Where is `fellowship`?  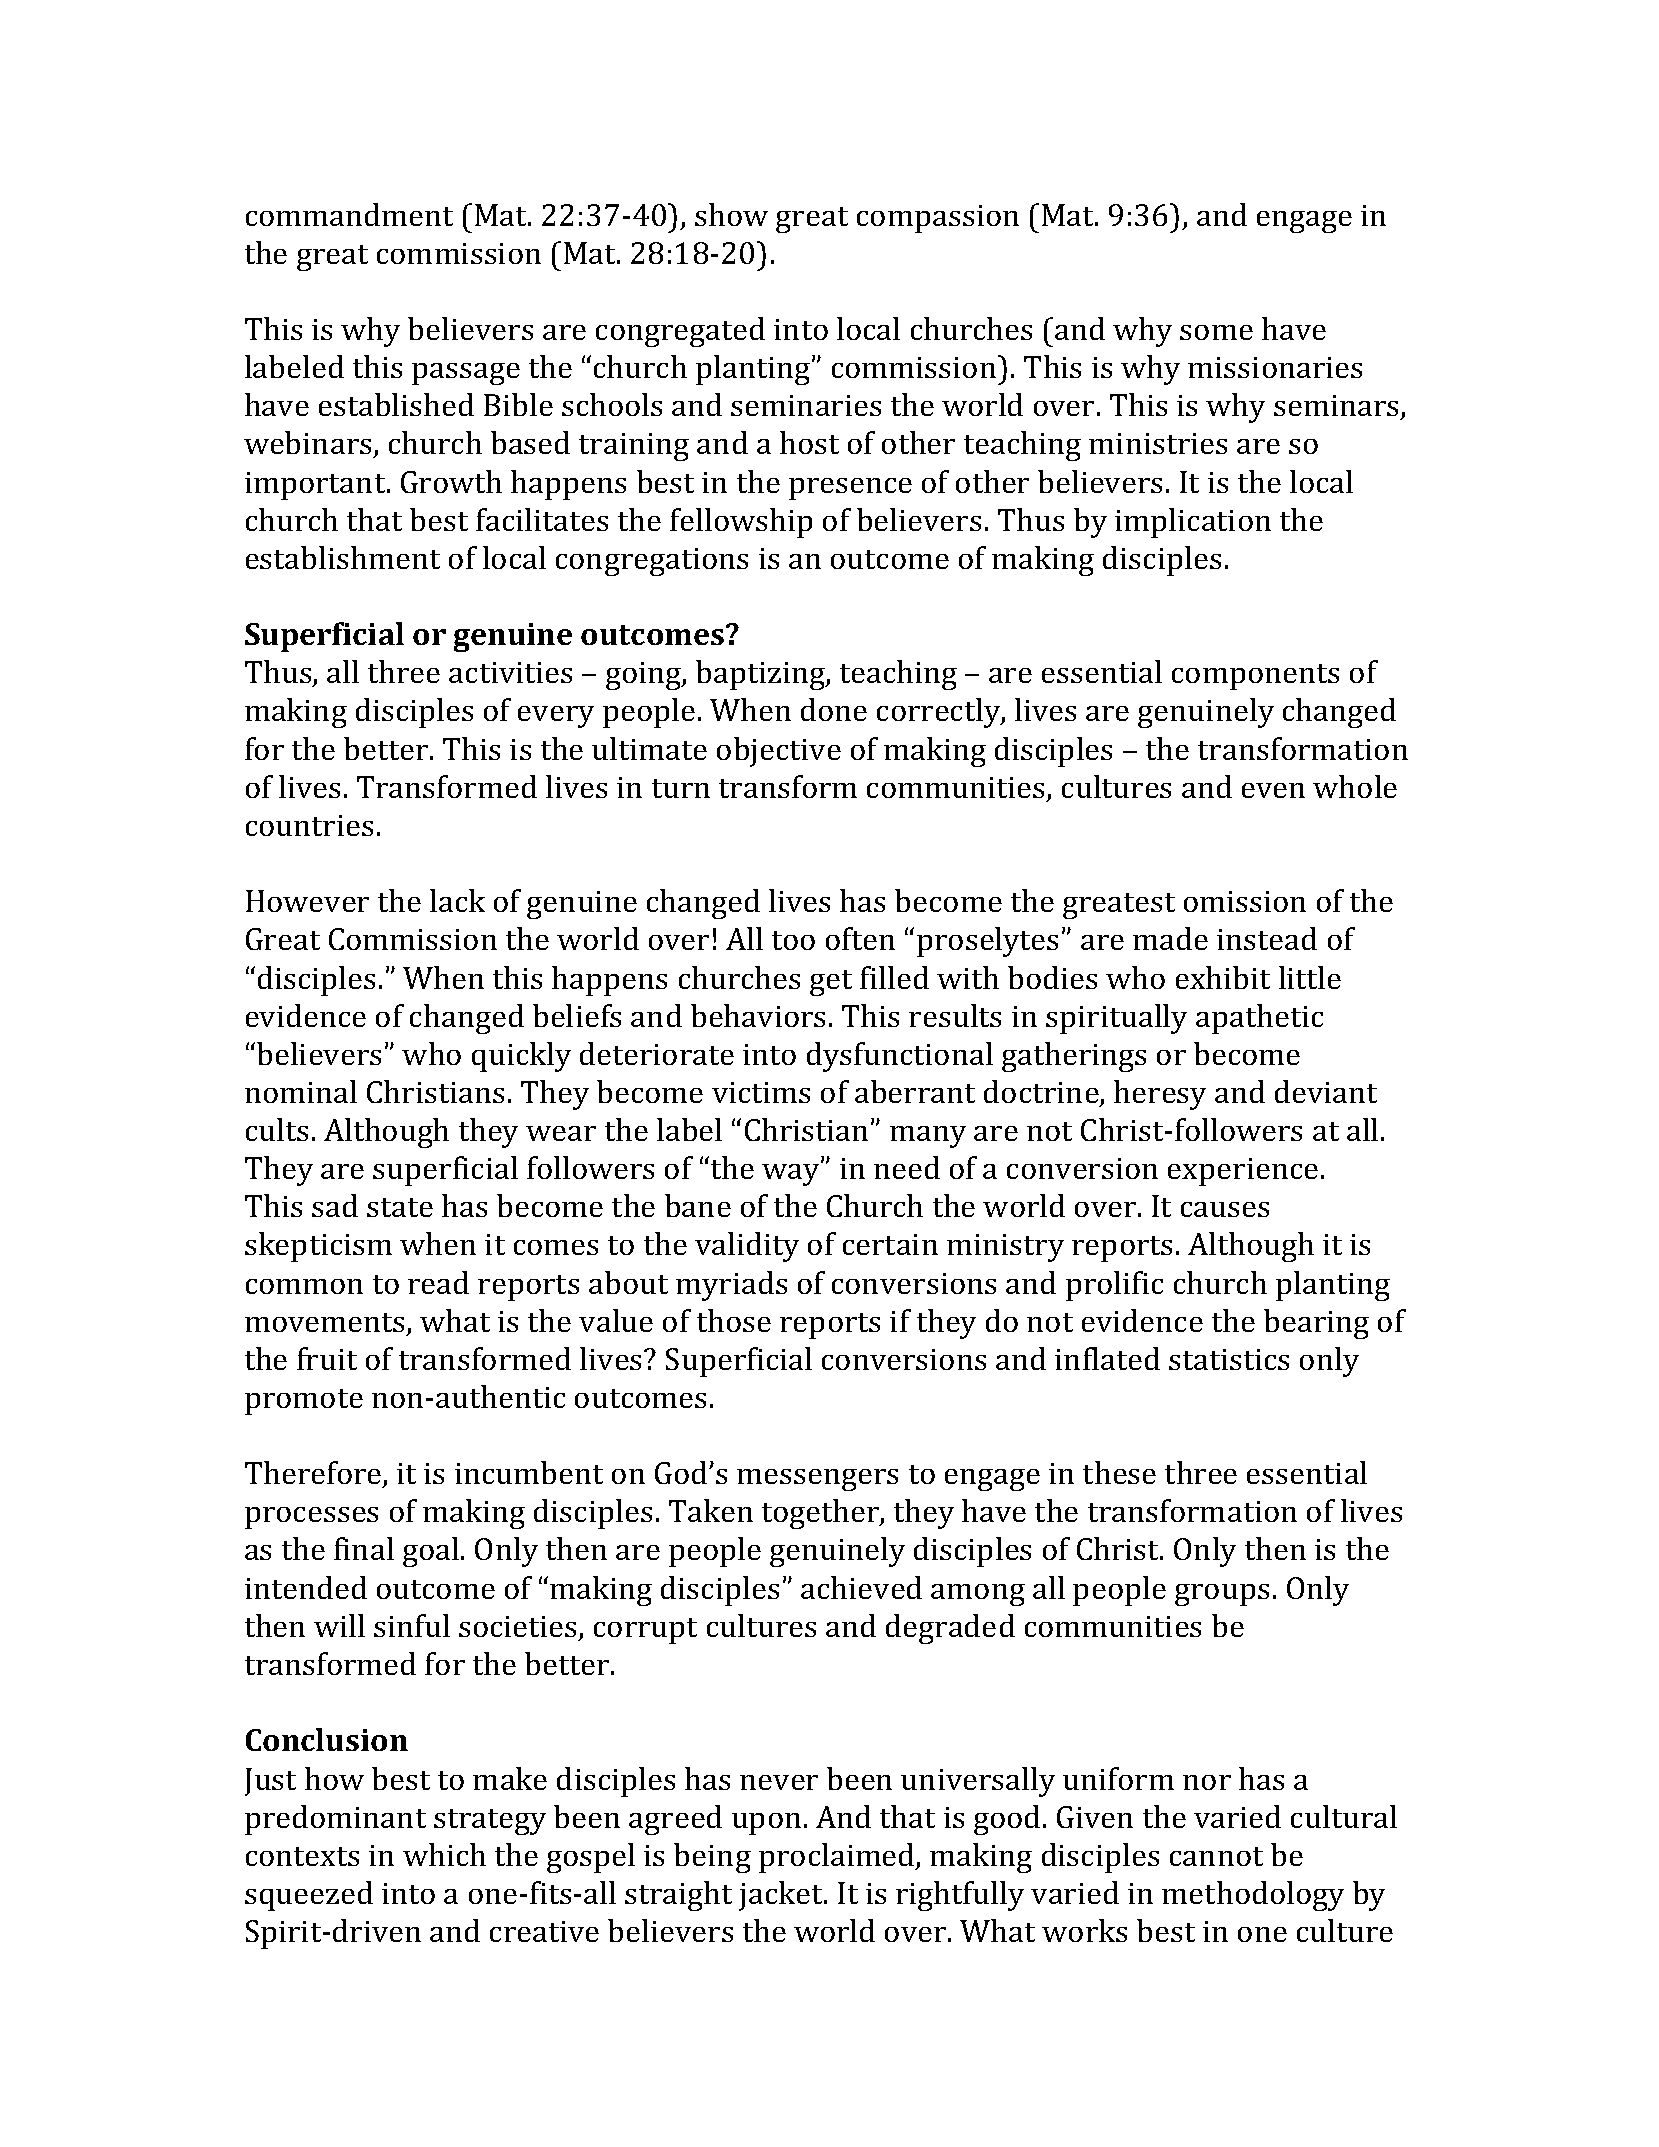 fellowship is located at coordinates (741, 523).
